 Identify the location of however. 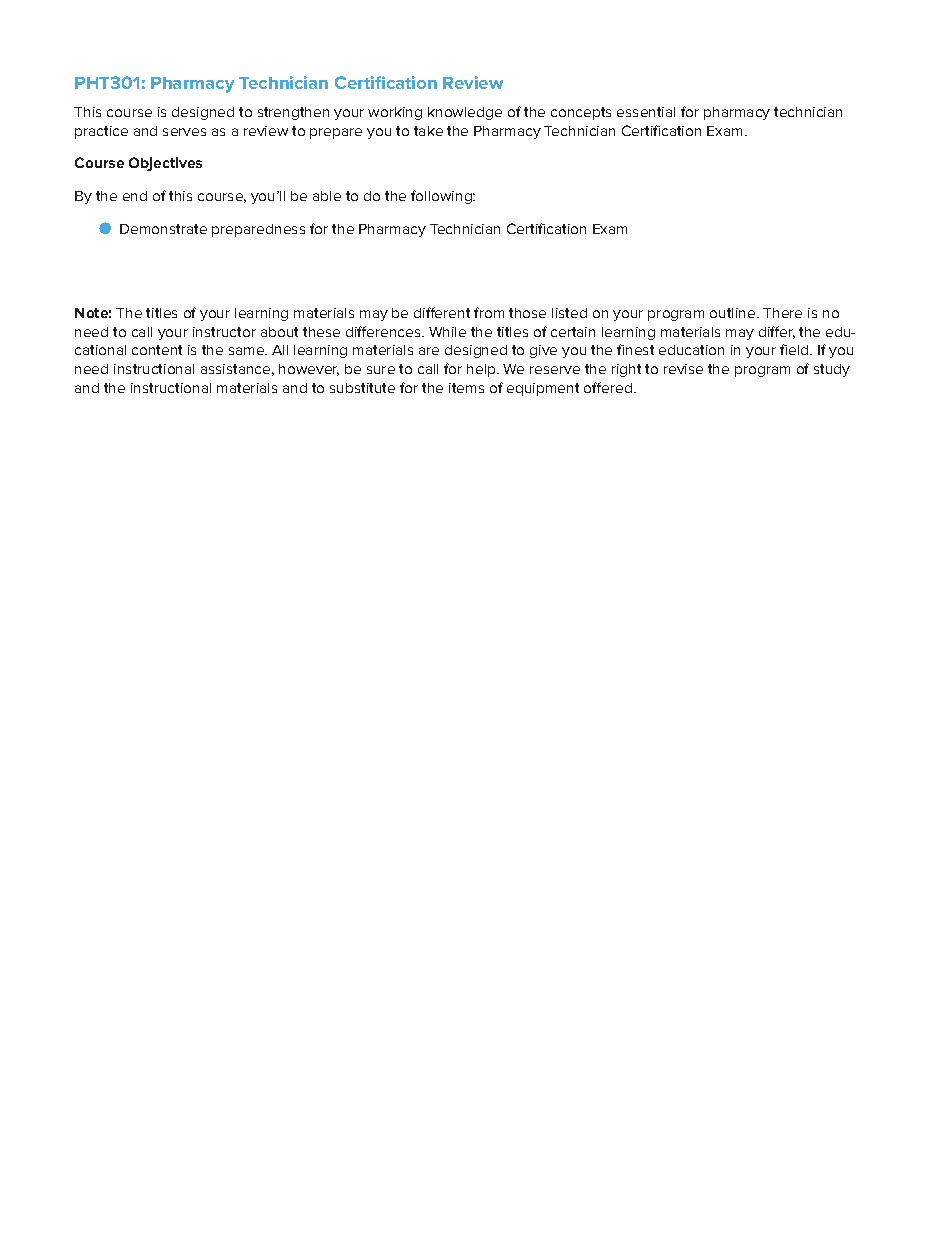
(309, 370).
